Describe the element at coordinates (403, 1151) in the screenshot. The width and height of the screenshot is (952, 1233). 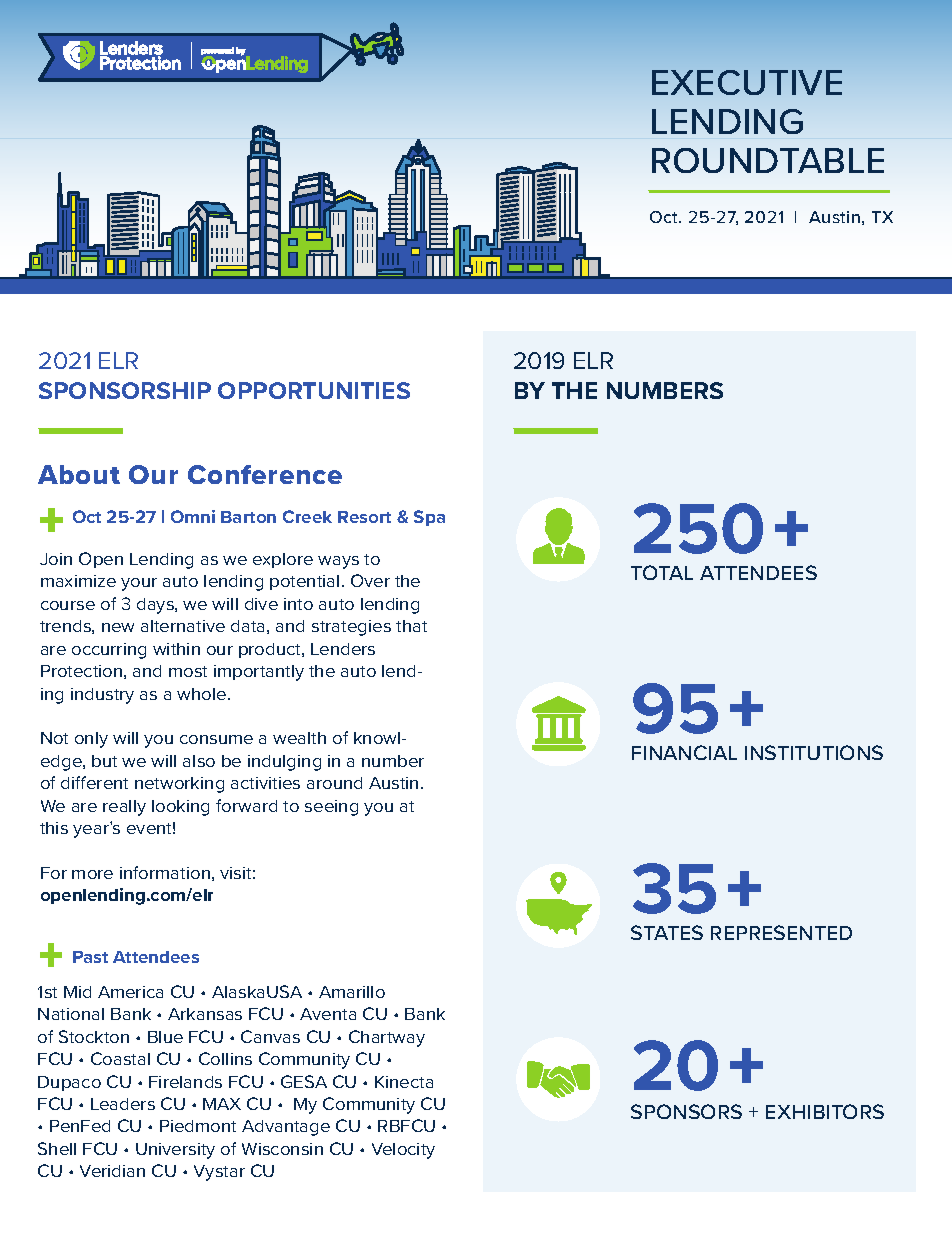
I see `Velocity` at that location.
